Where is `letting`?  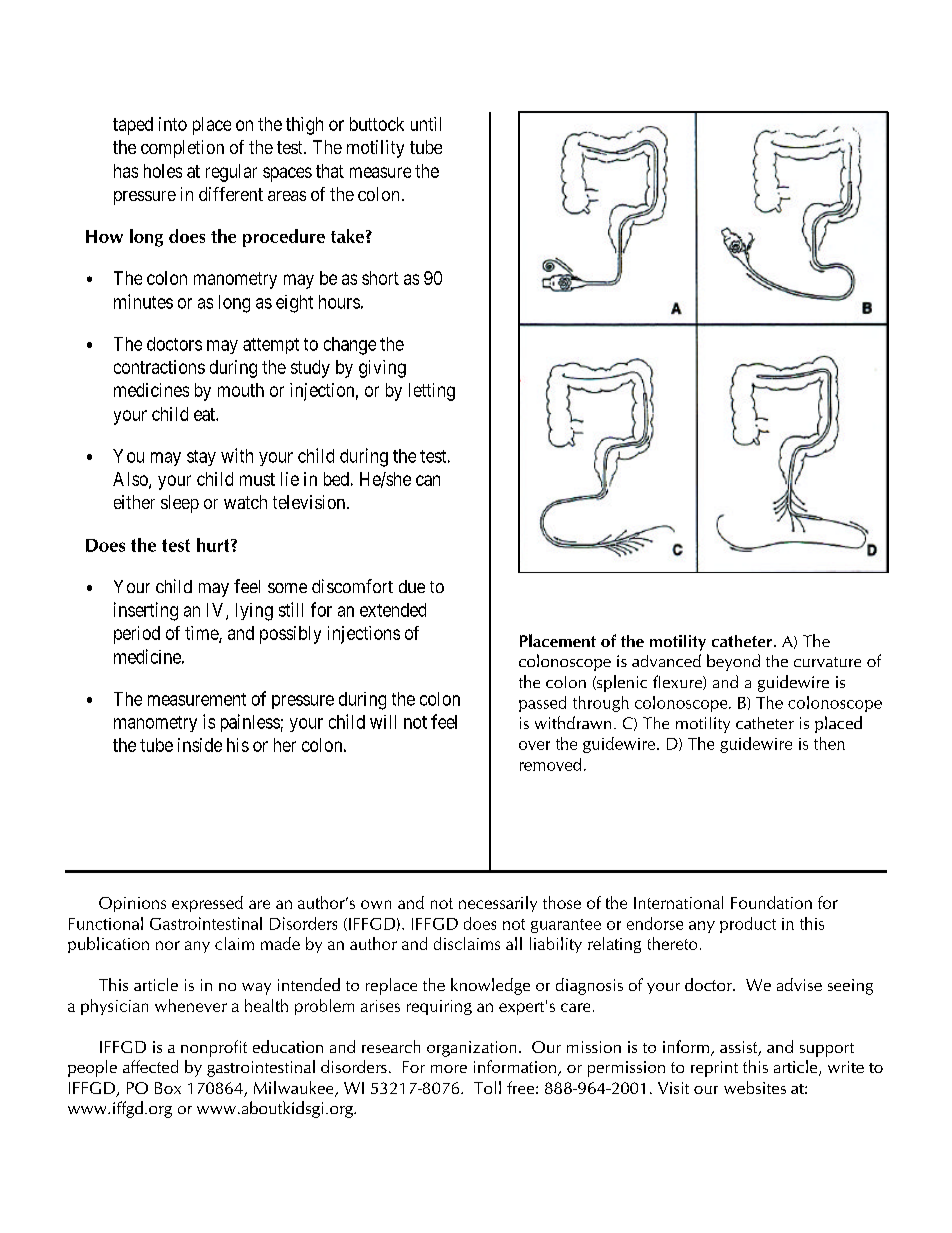
letting is located at coordinates (432, 392).
